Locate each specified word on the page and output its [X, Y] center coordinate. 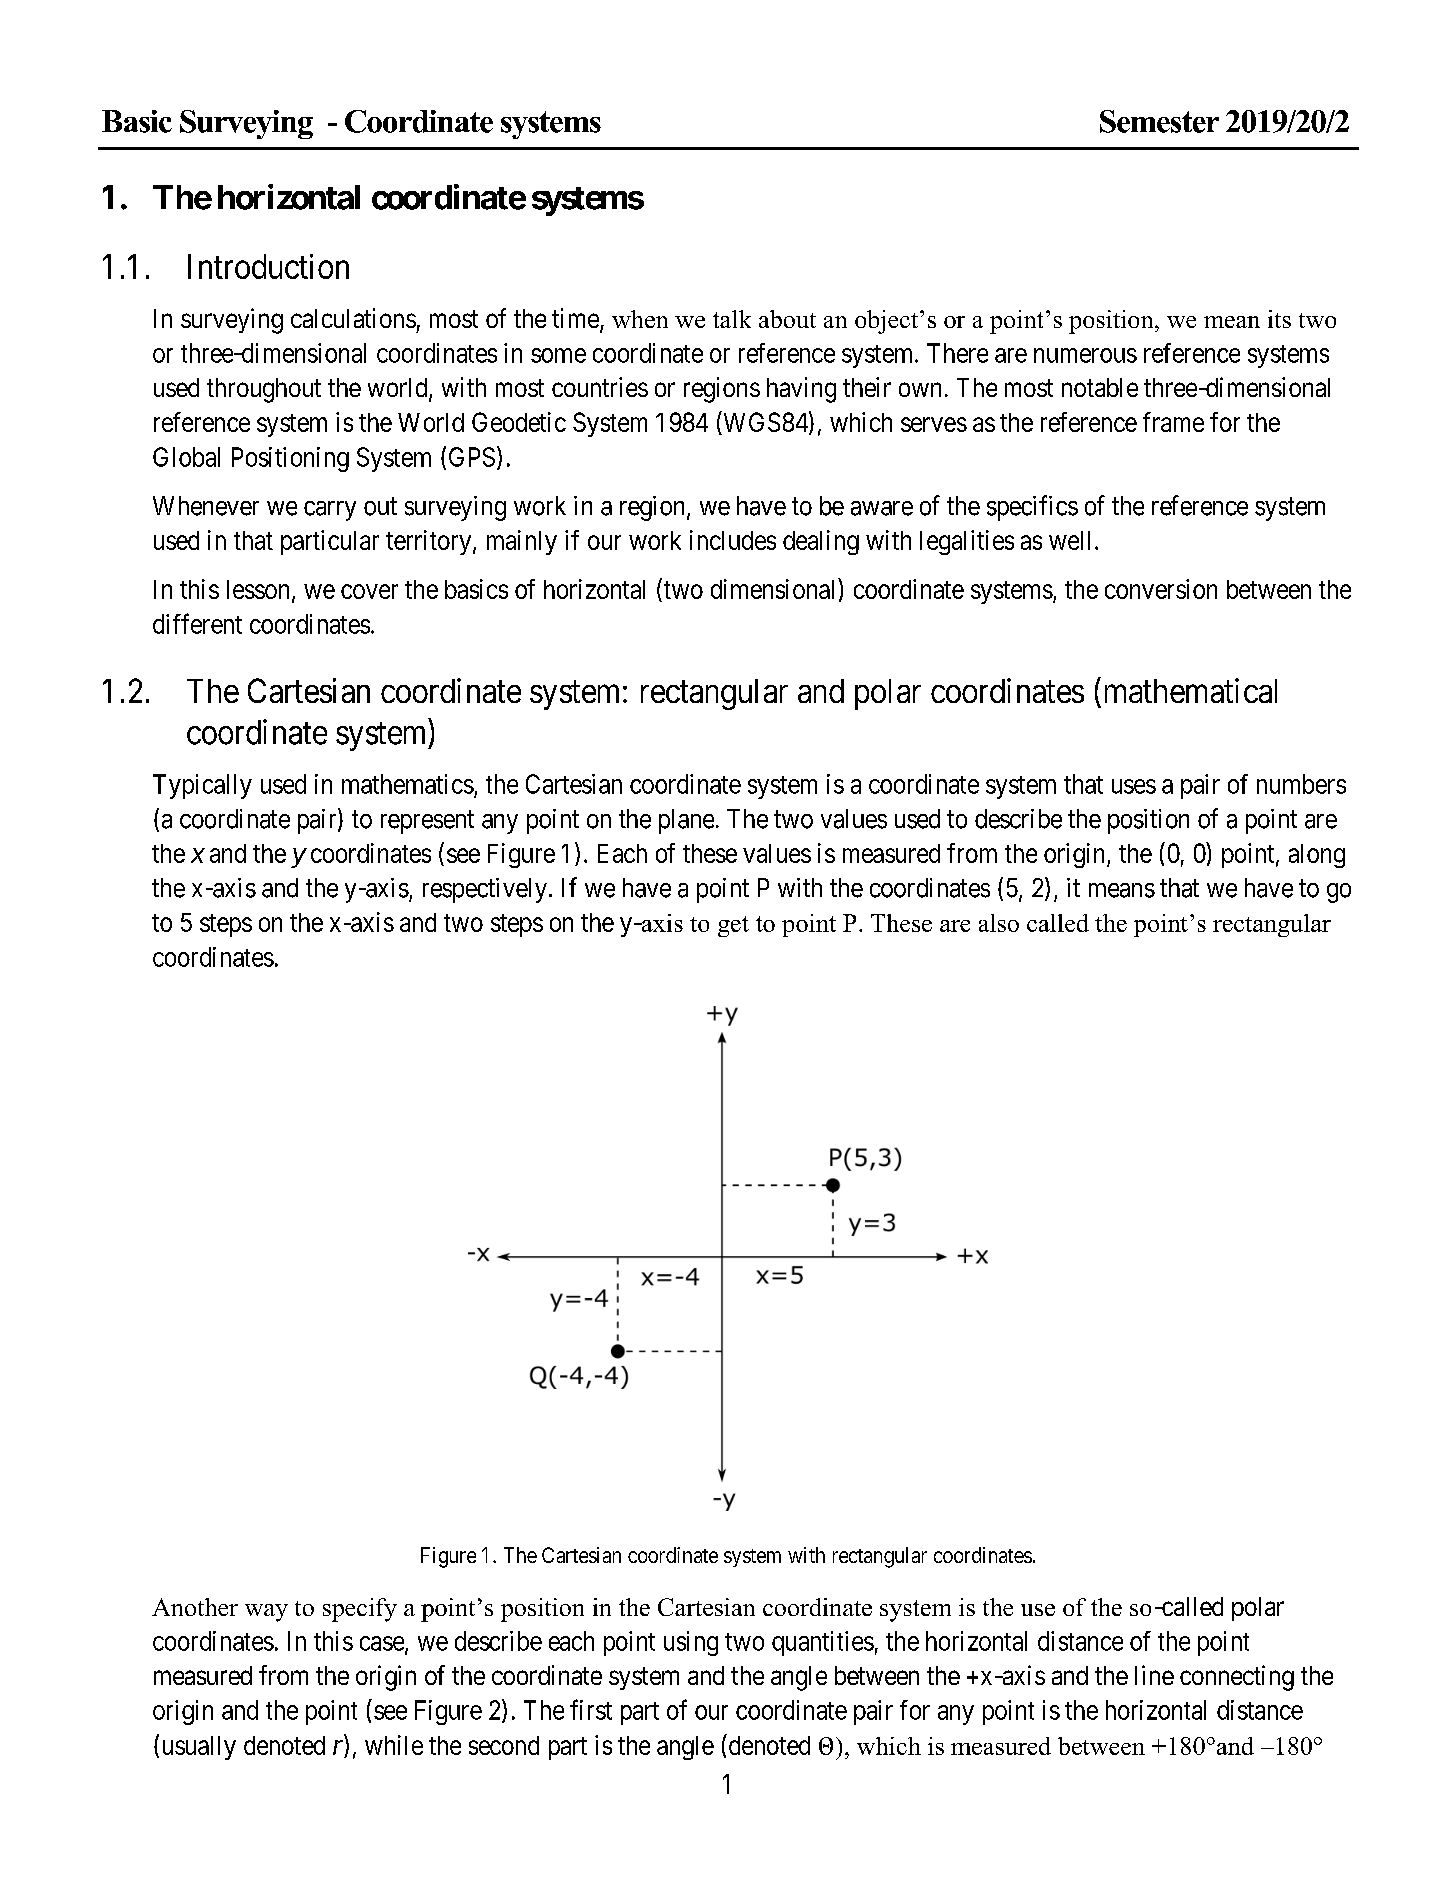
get [733, 926]
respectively [485, 890]
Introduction [268, 266]
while [394, 1745]
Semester [1159, 121]
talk [732, 319]
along [1317, 856]
